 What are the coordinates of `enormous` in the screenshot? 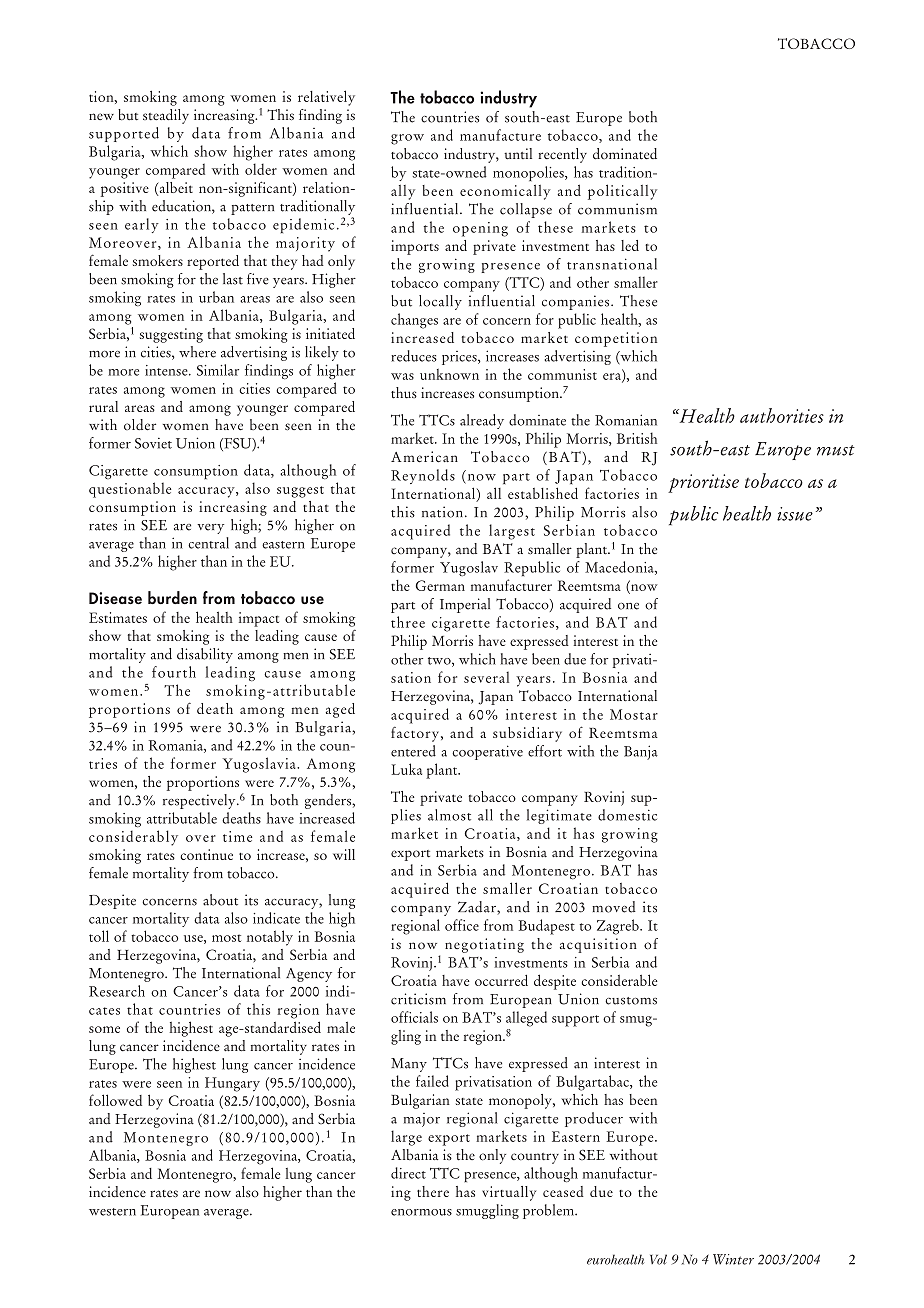 It's located at (421, 1212).
